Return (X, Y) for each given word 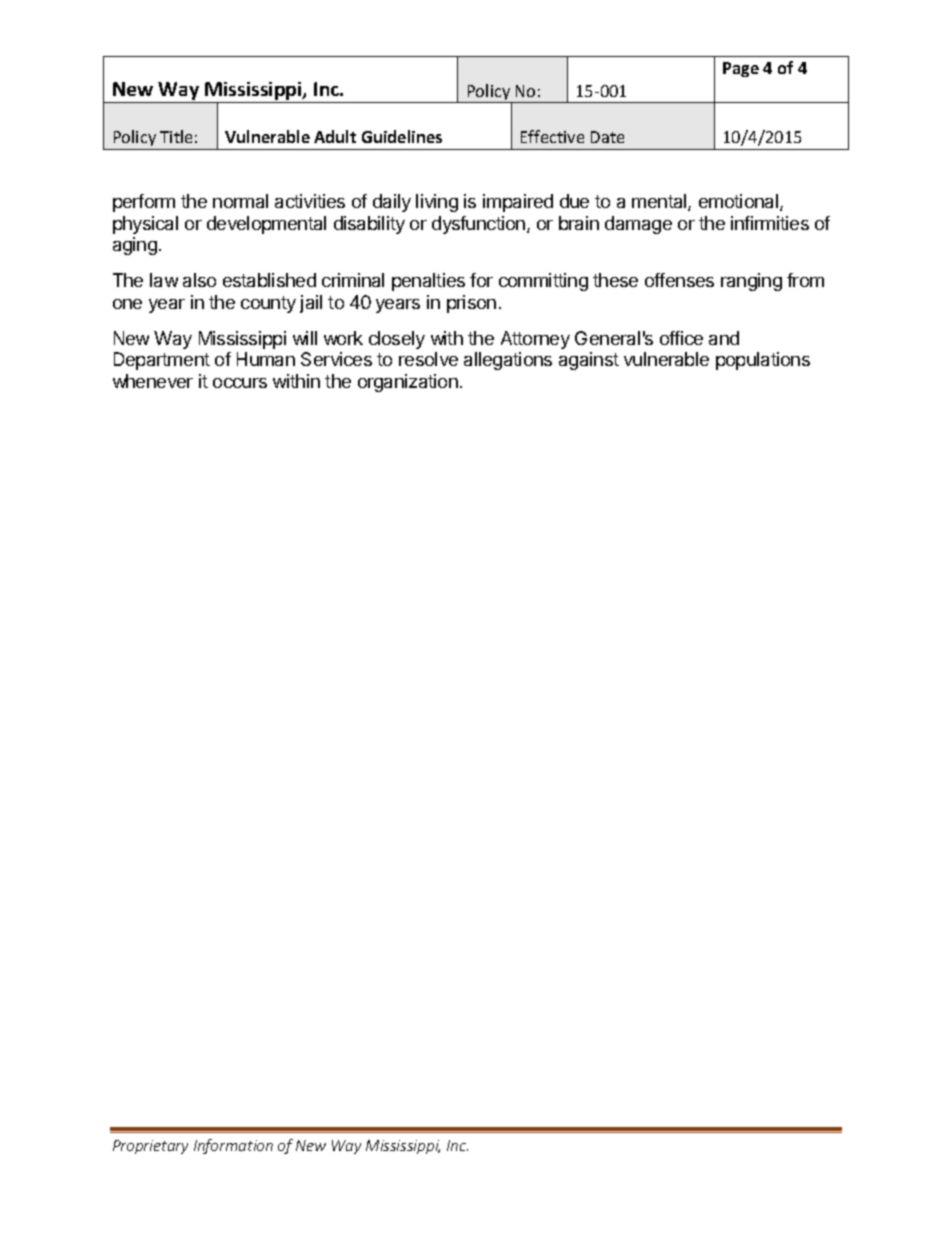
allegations (508, 361)
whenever (153, 381)
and (724, 338)
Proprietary (150, 1147)
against (589, 361)
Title (176, 136)
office (681, 338)
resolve (428, 359)
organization (408, 383)
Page (741, 69)
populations (763, 361)
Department (162, 361)
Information (233, 1146)
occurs (240, 383)
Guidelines (402, 136)
